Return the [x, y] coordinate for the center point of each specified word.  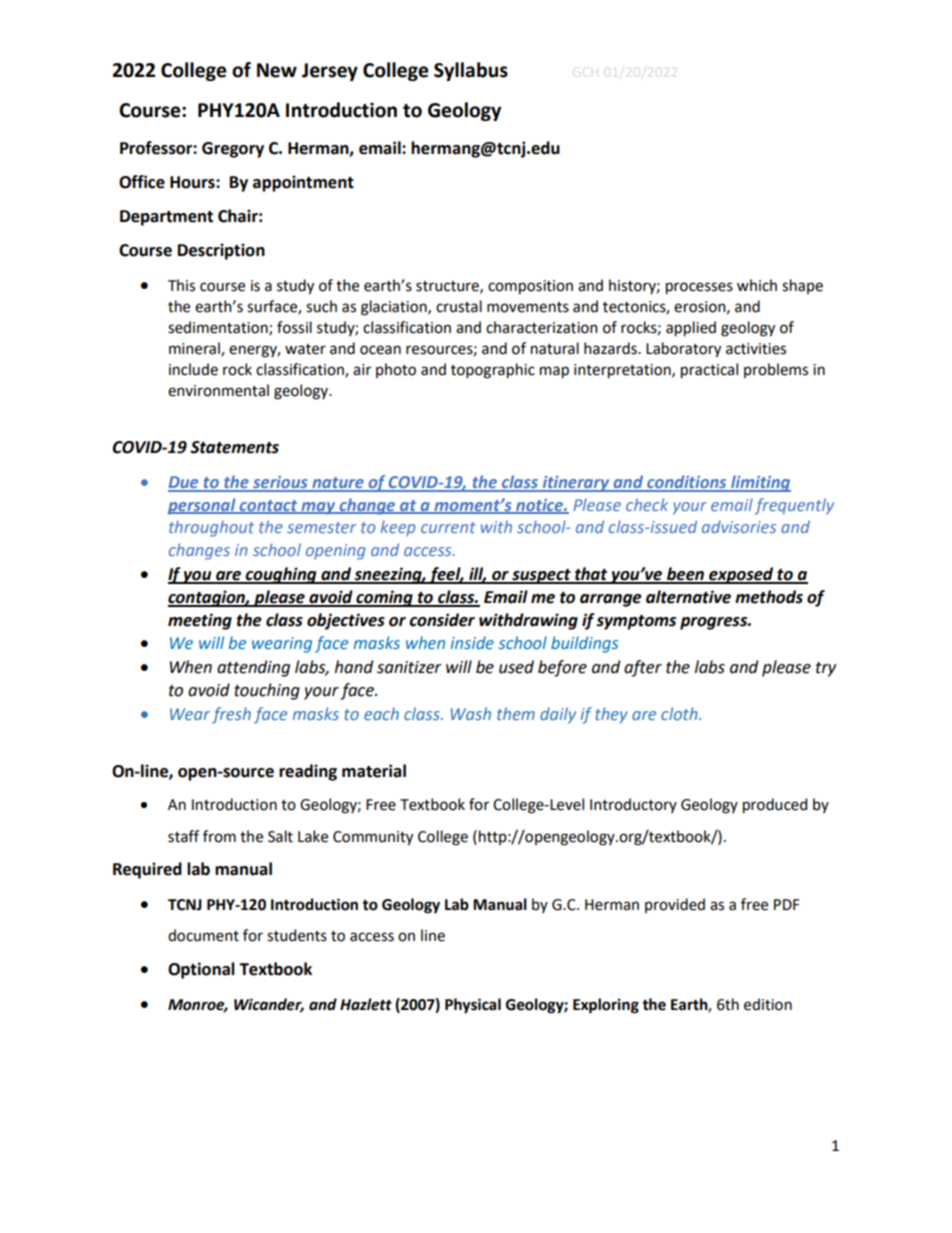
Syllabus [471, 71]
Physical [473, 1006]
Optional [201, 970]
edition [768, 1004]
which [757, 285]
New [277, 70]
